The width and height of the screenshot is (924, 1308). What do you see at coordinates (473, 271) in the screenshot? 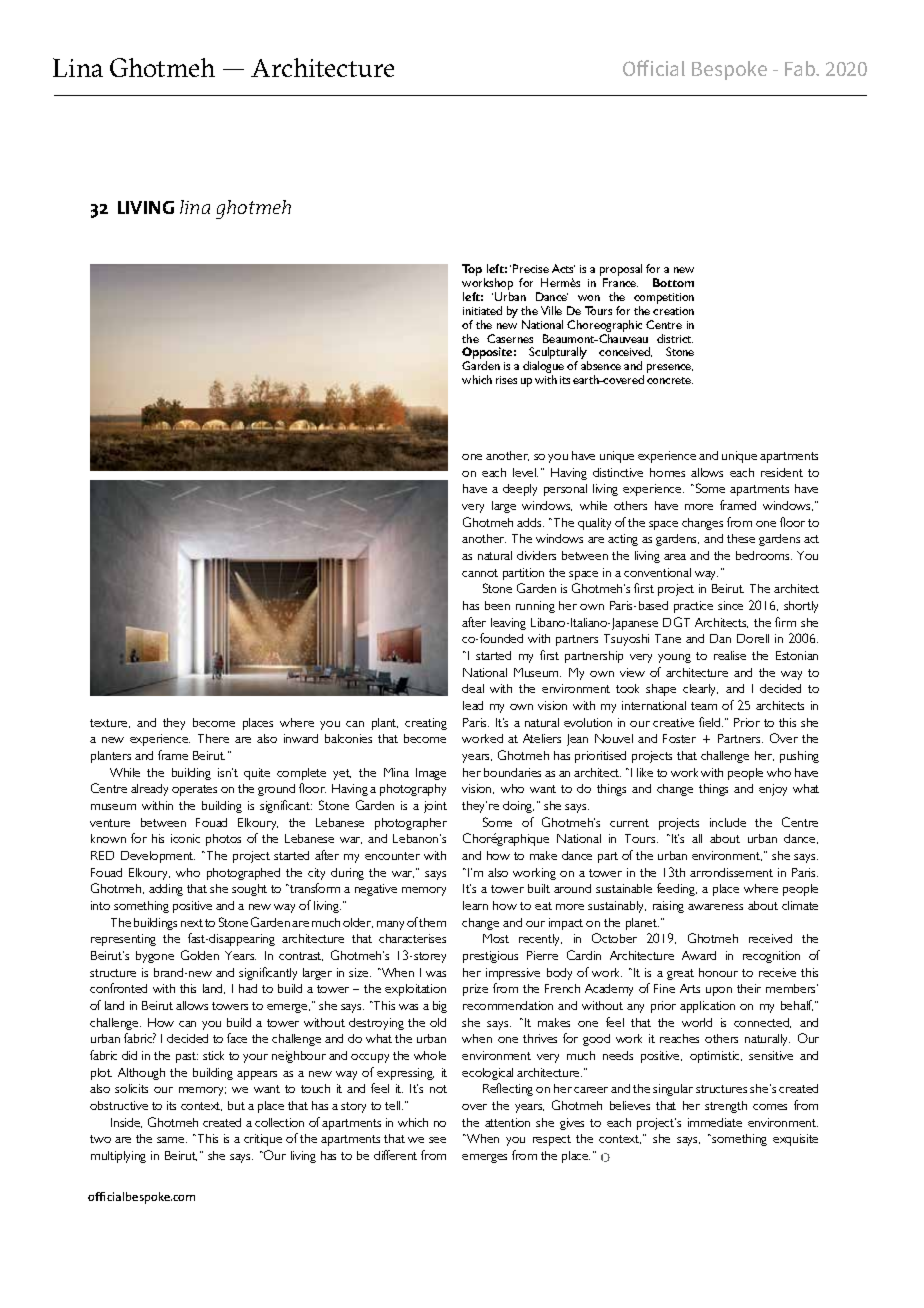
I see `Top` at bounding box center [473, 271].
